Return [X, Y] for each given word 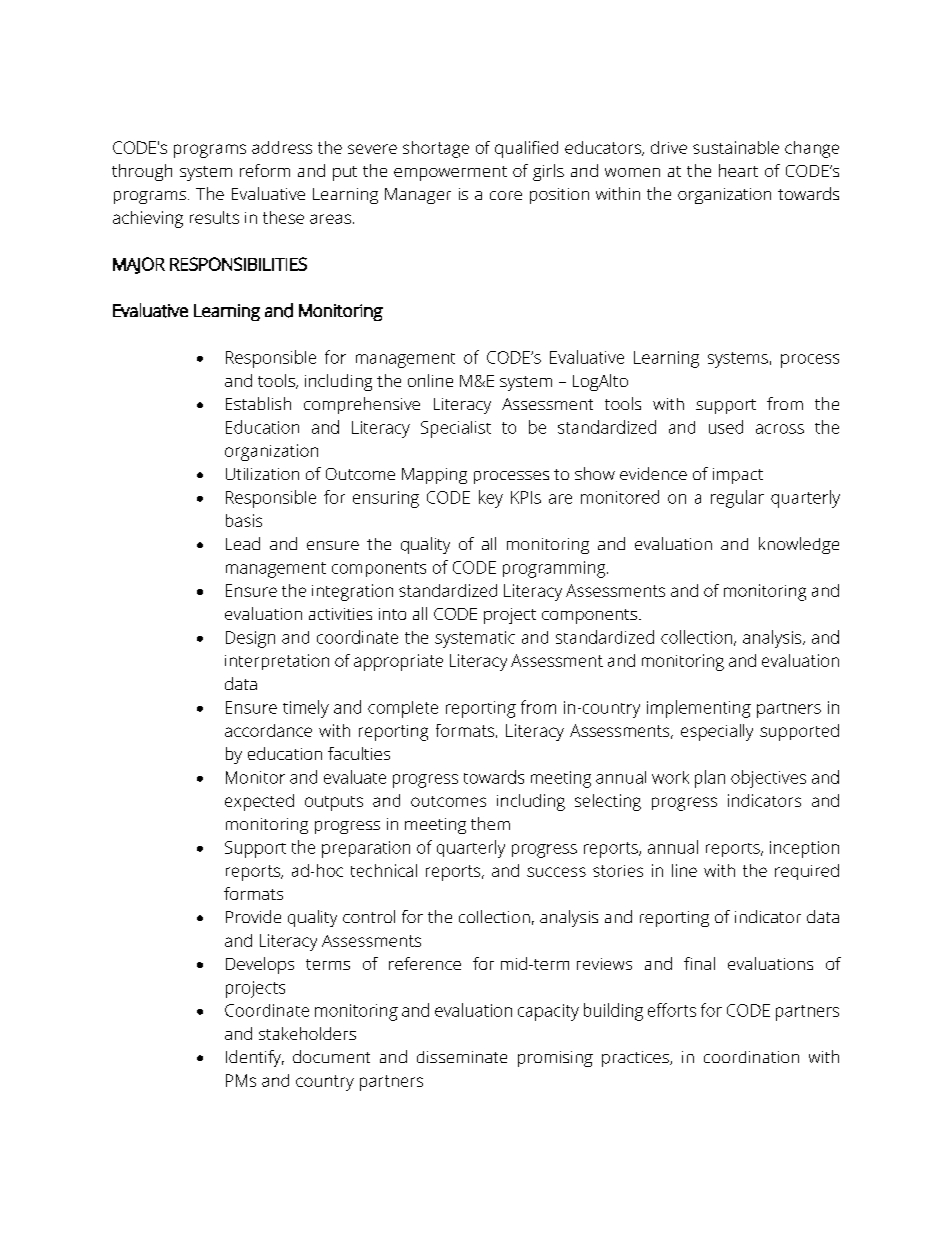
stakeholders [307, 1033]
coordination [751, 1057]
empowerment [450, 173]
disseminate [462, 1057]
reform [265, 170]
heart [738, 170]
